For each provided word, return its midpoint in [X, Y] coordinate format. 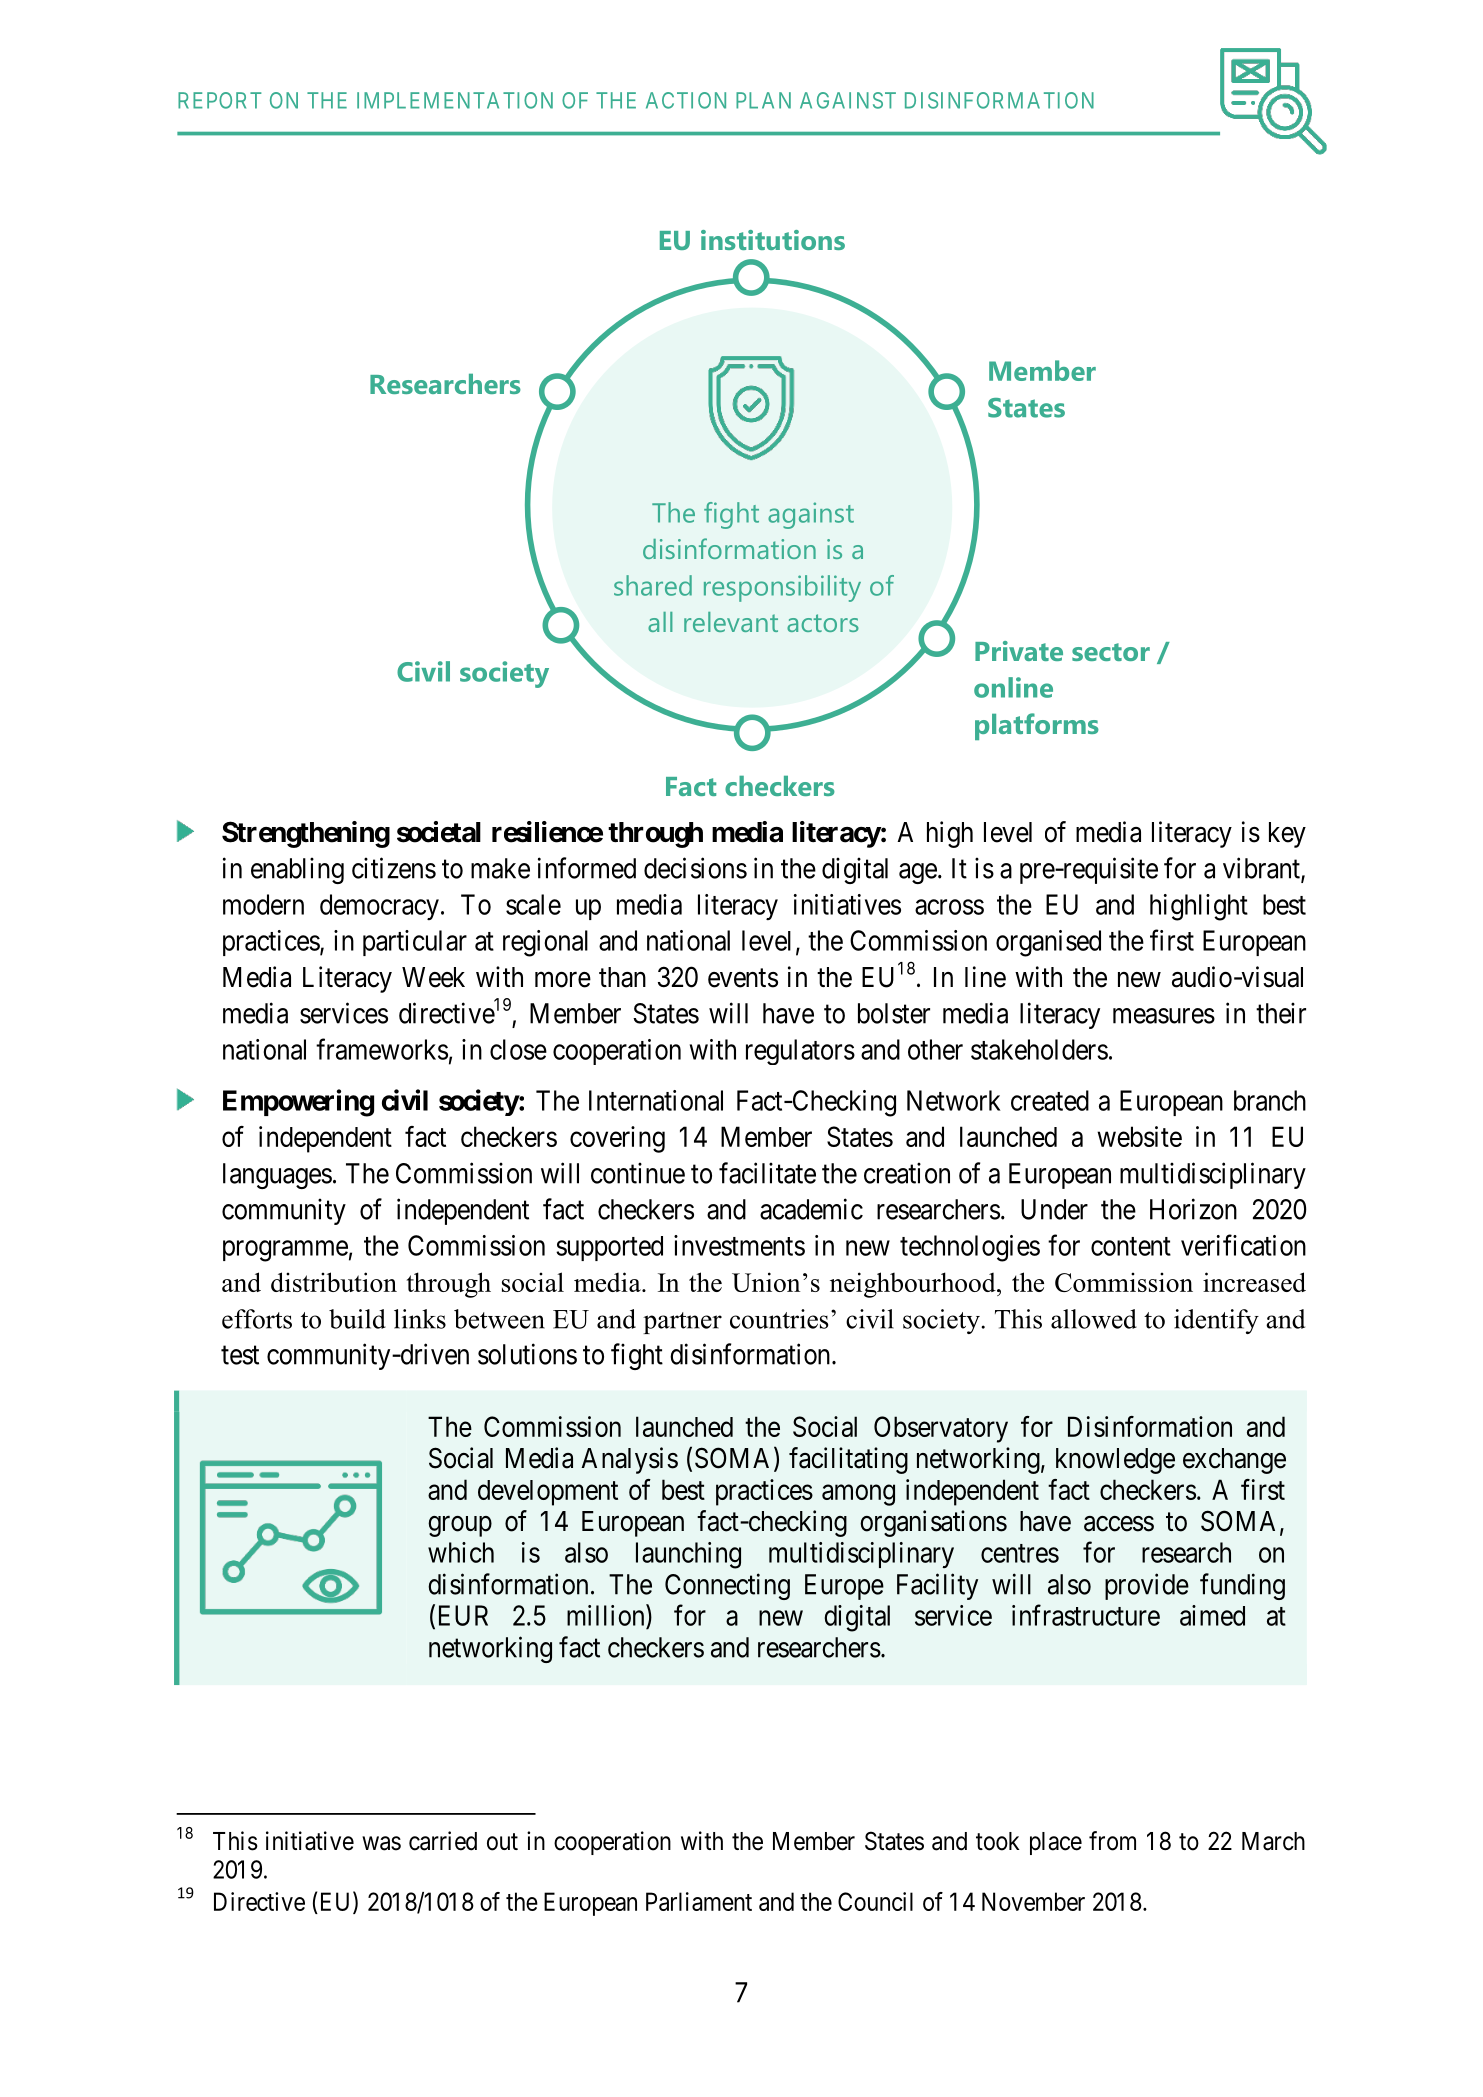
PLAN [763, 100]
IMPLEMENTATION [455, 100]
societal [439, 832]
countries [779, 1319]
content [1131, 1246]
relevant [731, 622]
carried [443, 1841]
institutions [773, 240]
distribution [334, 1282]
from [1112, 1841]
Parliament [699, 1901]
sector [1111, 652]
